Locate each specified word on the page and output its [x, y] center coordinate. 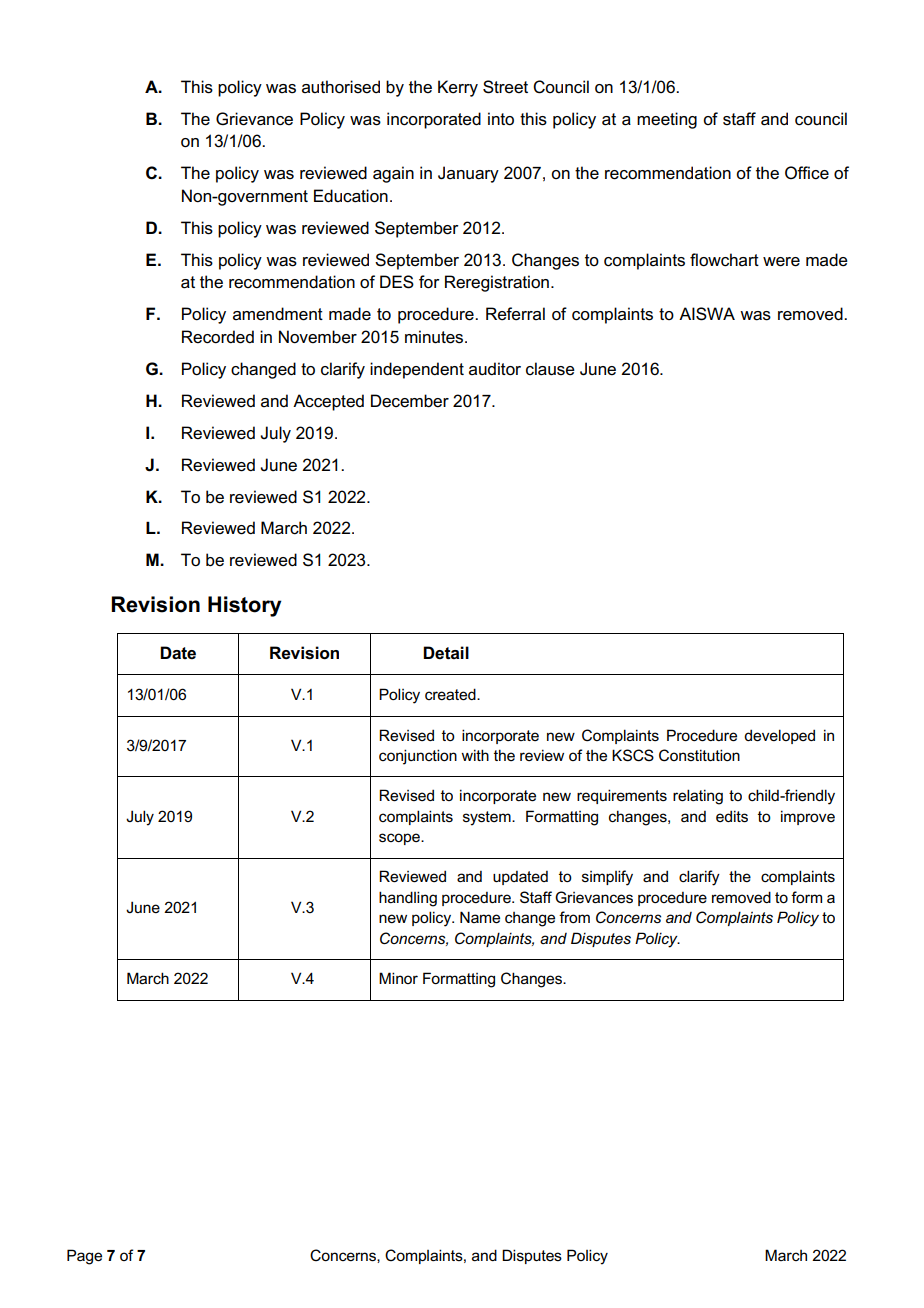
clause [550, 369]
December [410, 401]
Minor [398, 978]
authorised [341, 87]
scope [400, 839]
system [488, 818]
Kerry [458, 88]
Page [84, 1257]
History [245, 606]
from [574, 917]
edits [732, 816]
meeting [667, 120]
